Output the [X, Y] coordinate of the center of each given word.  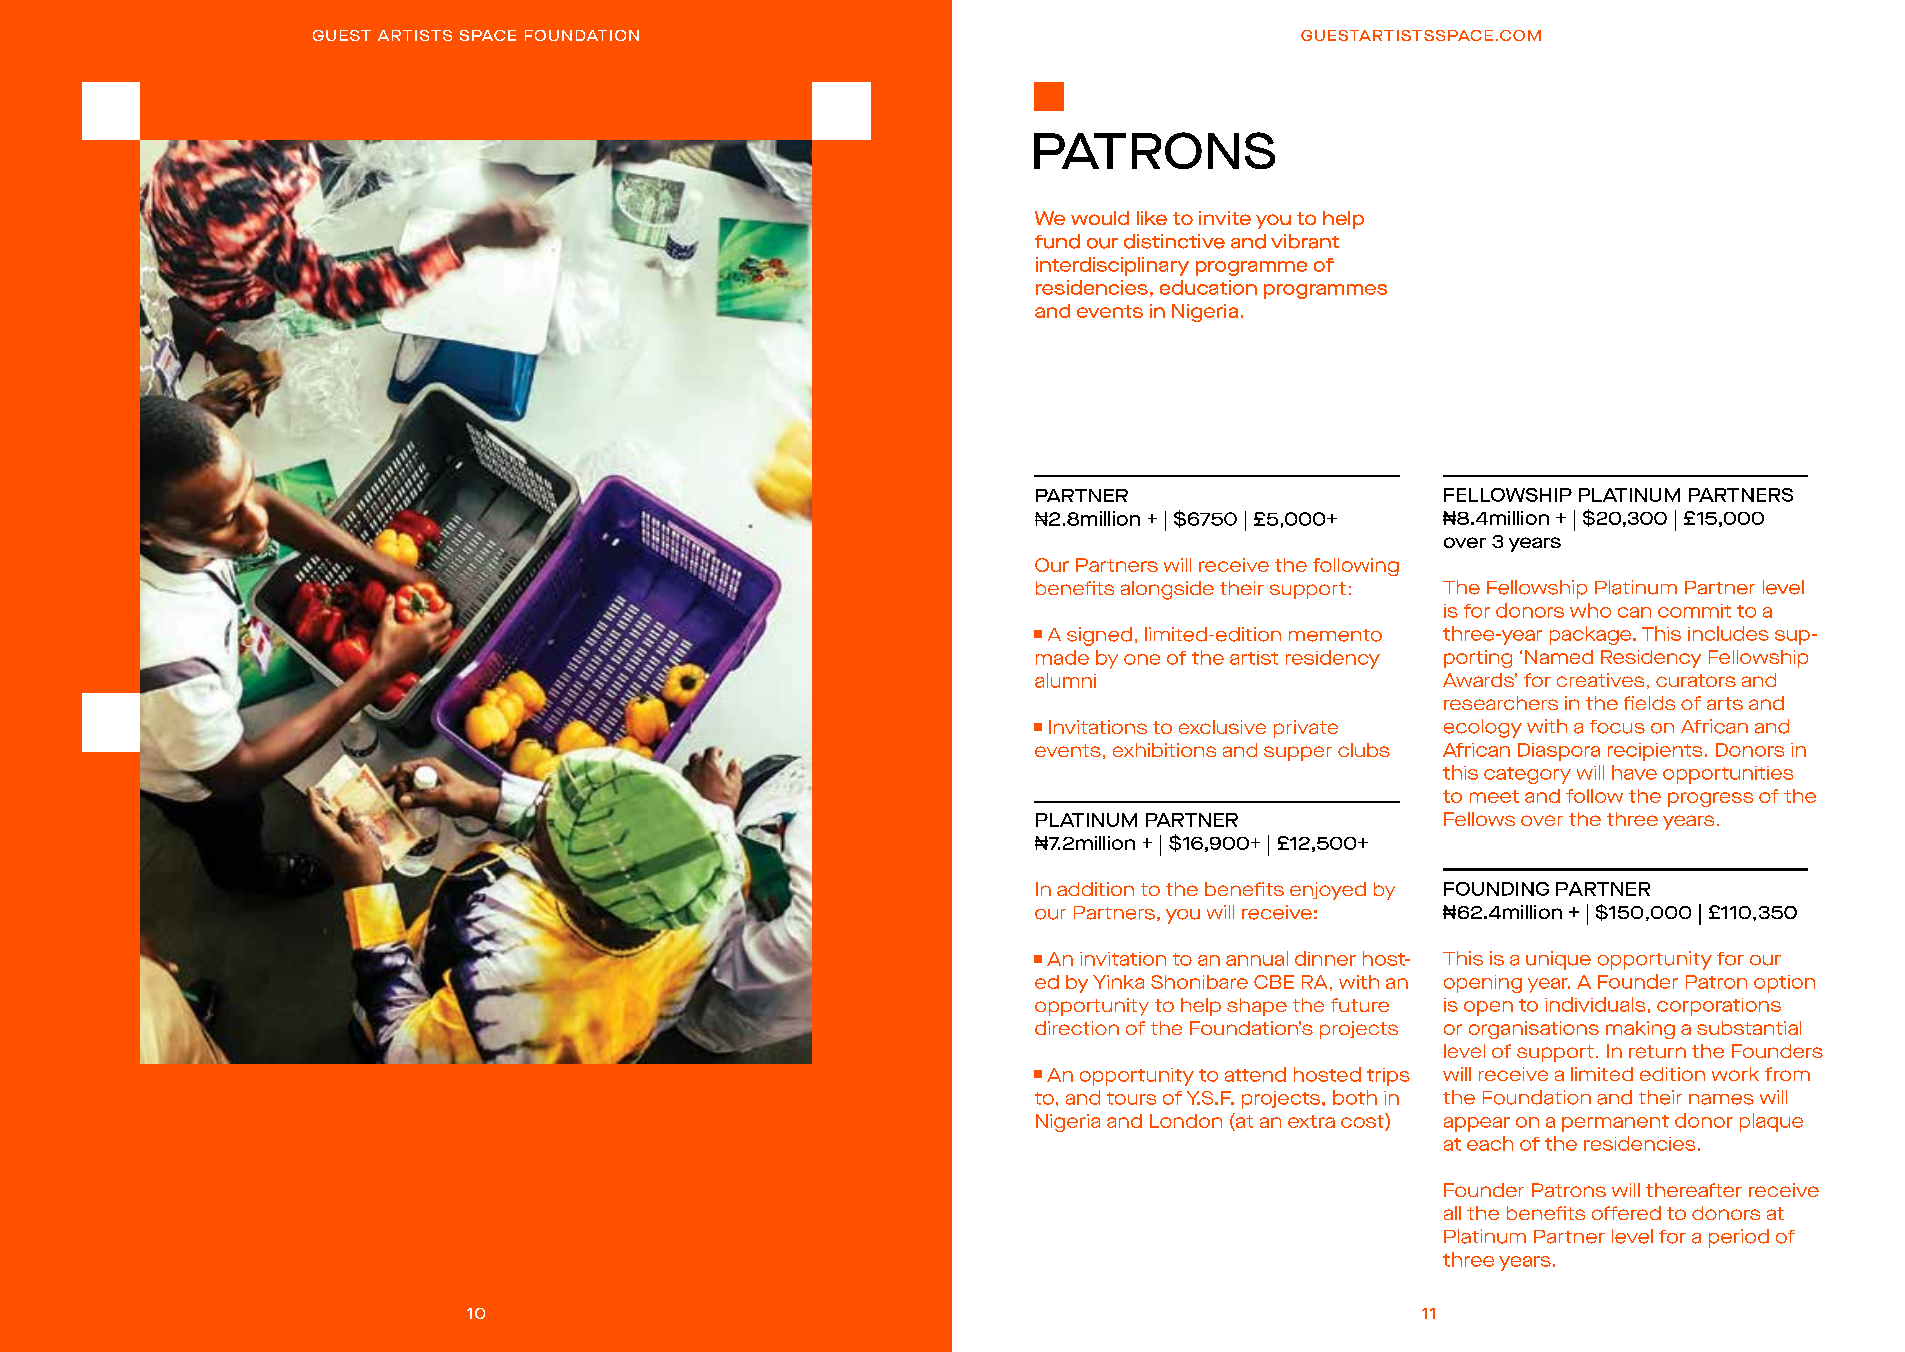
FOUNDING [1496, 889]
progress [1710, 799]
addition [1095, 889]
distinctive [1174, 241]
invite [1225, 218]
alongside [1167, 590]
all [1452, 1213]
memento [1335, 635]
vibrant [1305, 241]
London [1186, 1121]
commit [1694, 611]
